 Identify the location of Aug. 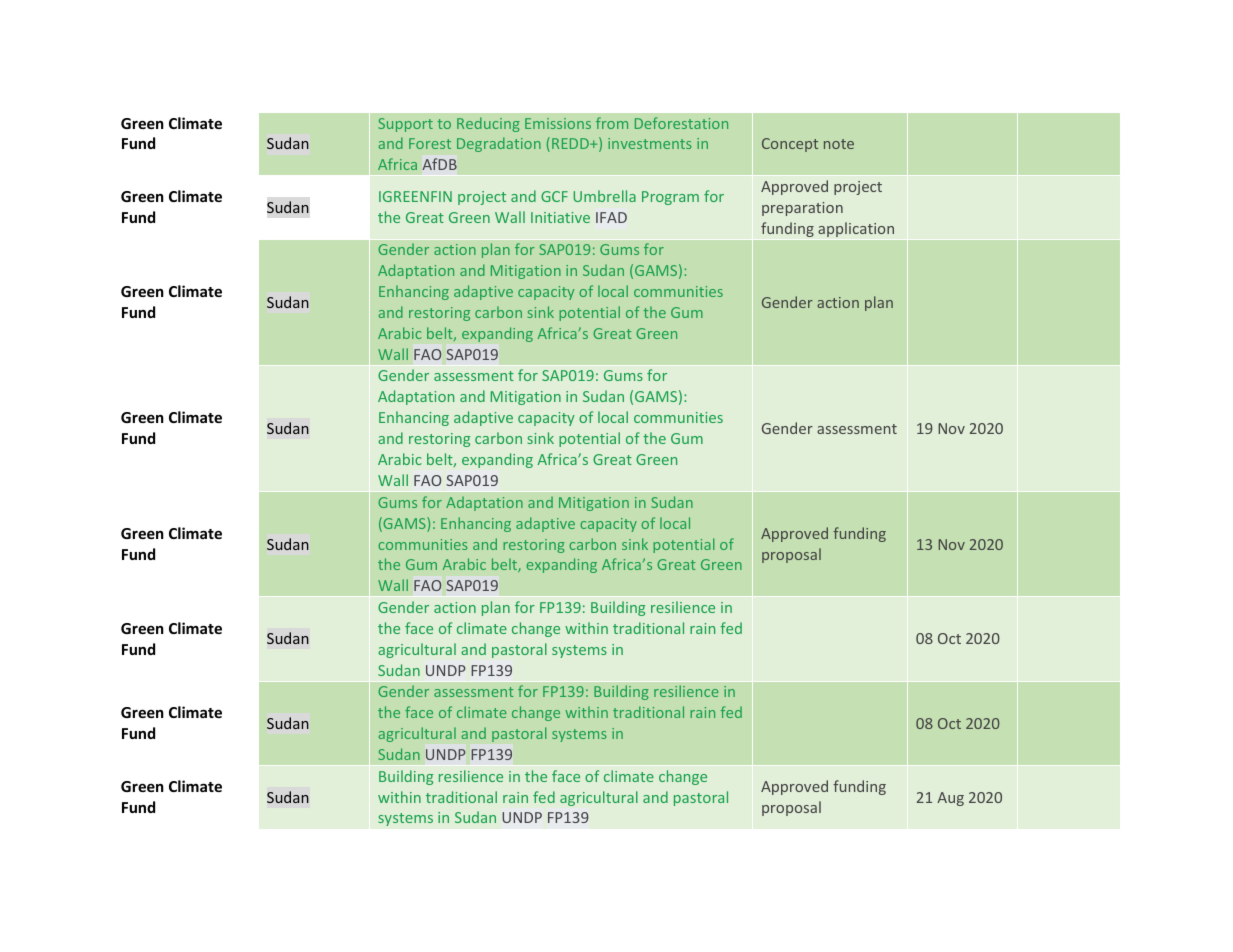
(950, 799).
